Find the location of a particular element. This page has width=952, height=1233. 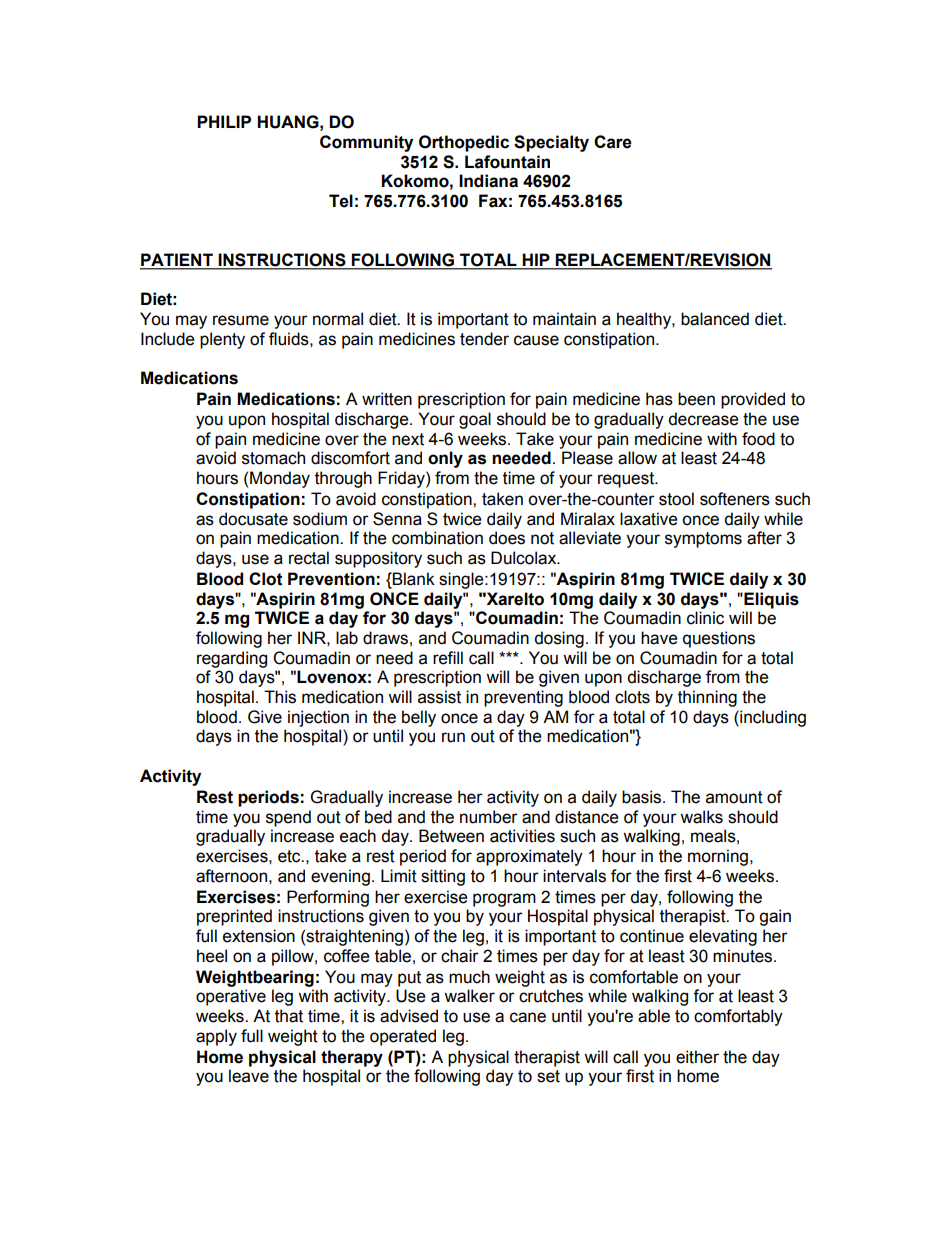

walks is located at coordinates (701, 817).
